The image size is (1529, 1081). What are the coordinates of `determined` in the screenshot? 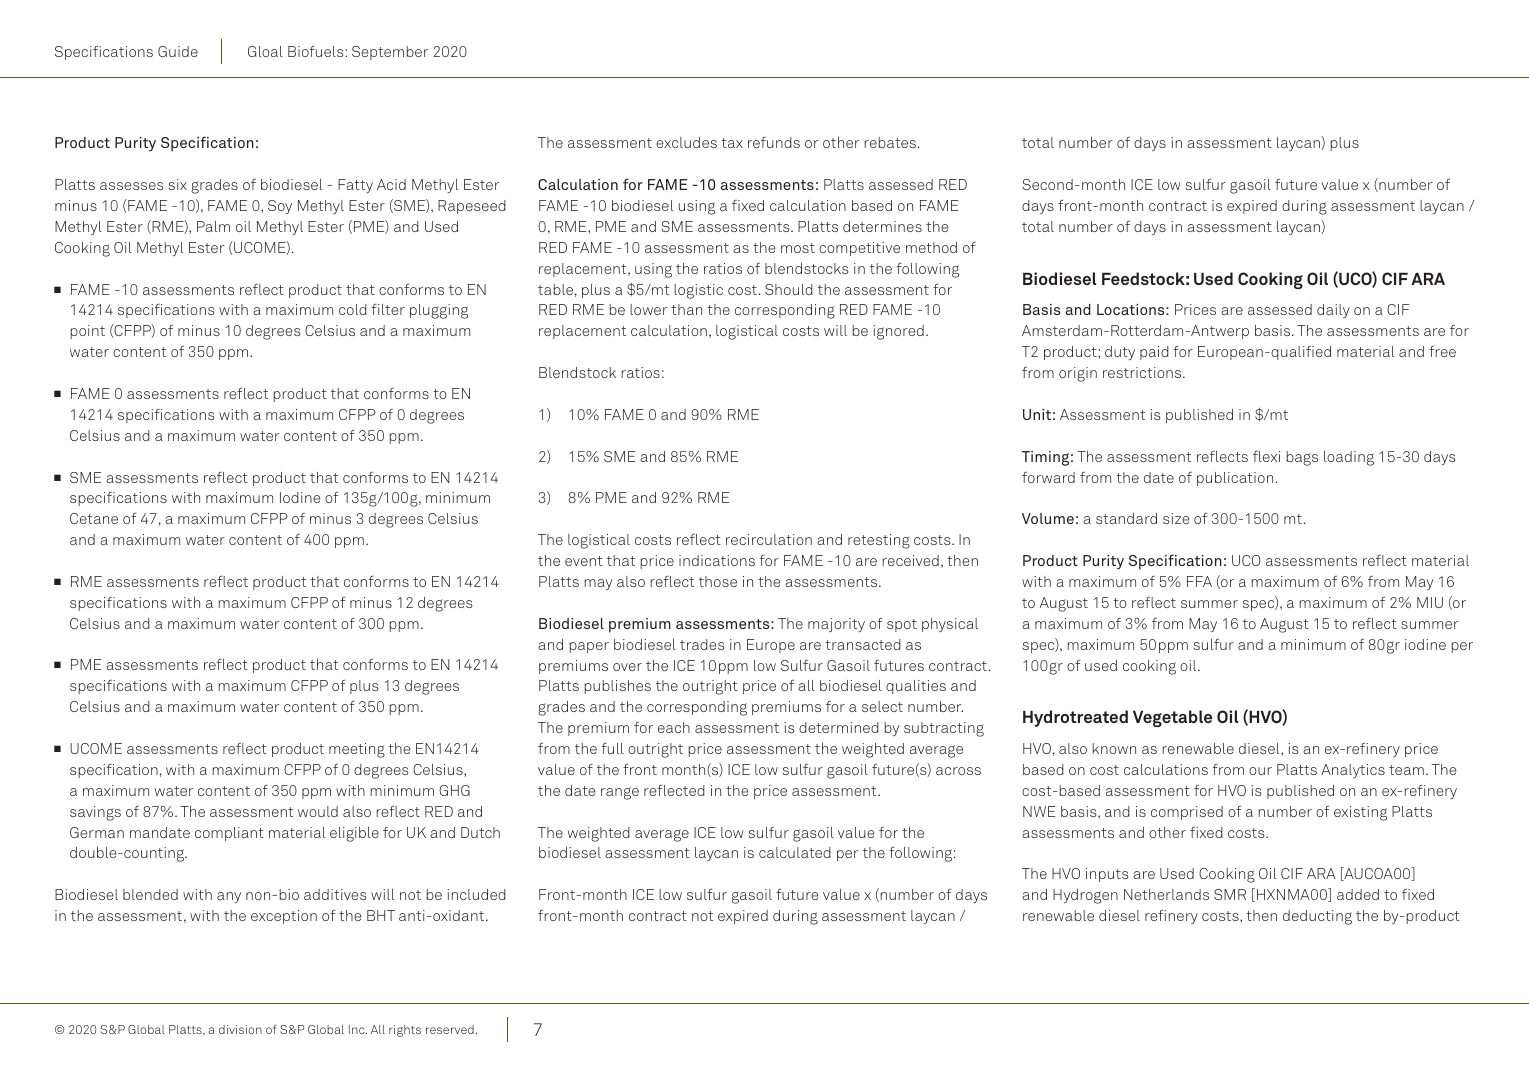 It's located at (839, 727).
